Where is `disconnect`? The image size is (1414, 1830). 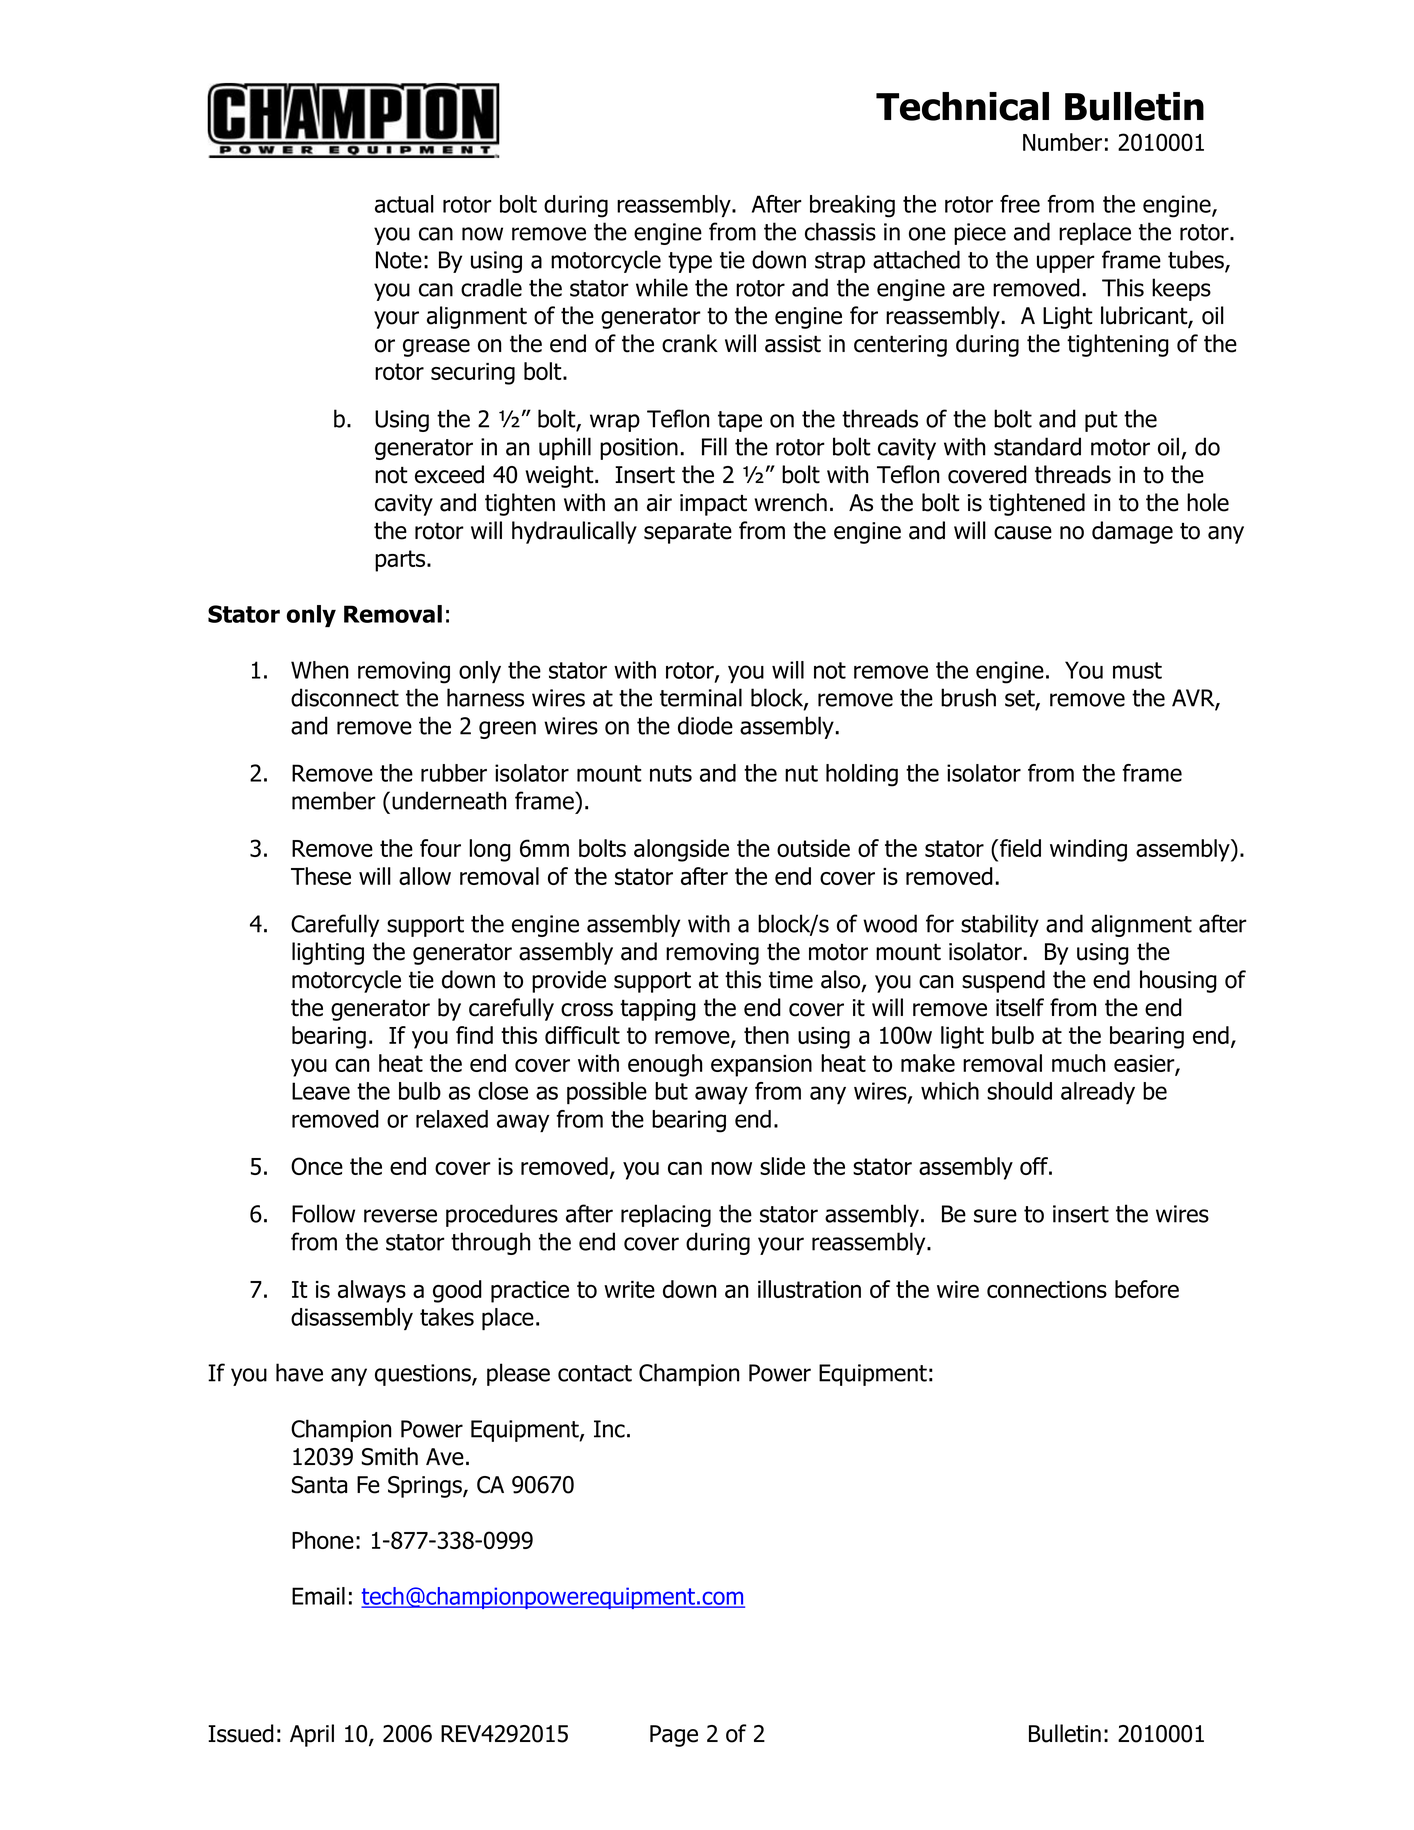
disconnect is located at coordinates (345, 697).
